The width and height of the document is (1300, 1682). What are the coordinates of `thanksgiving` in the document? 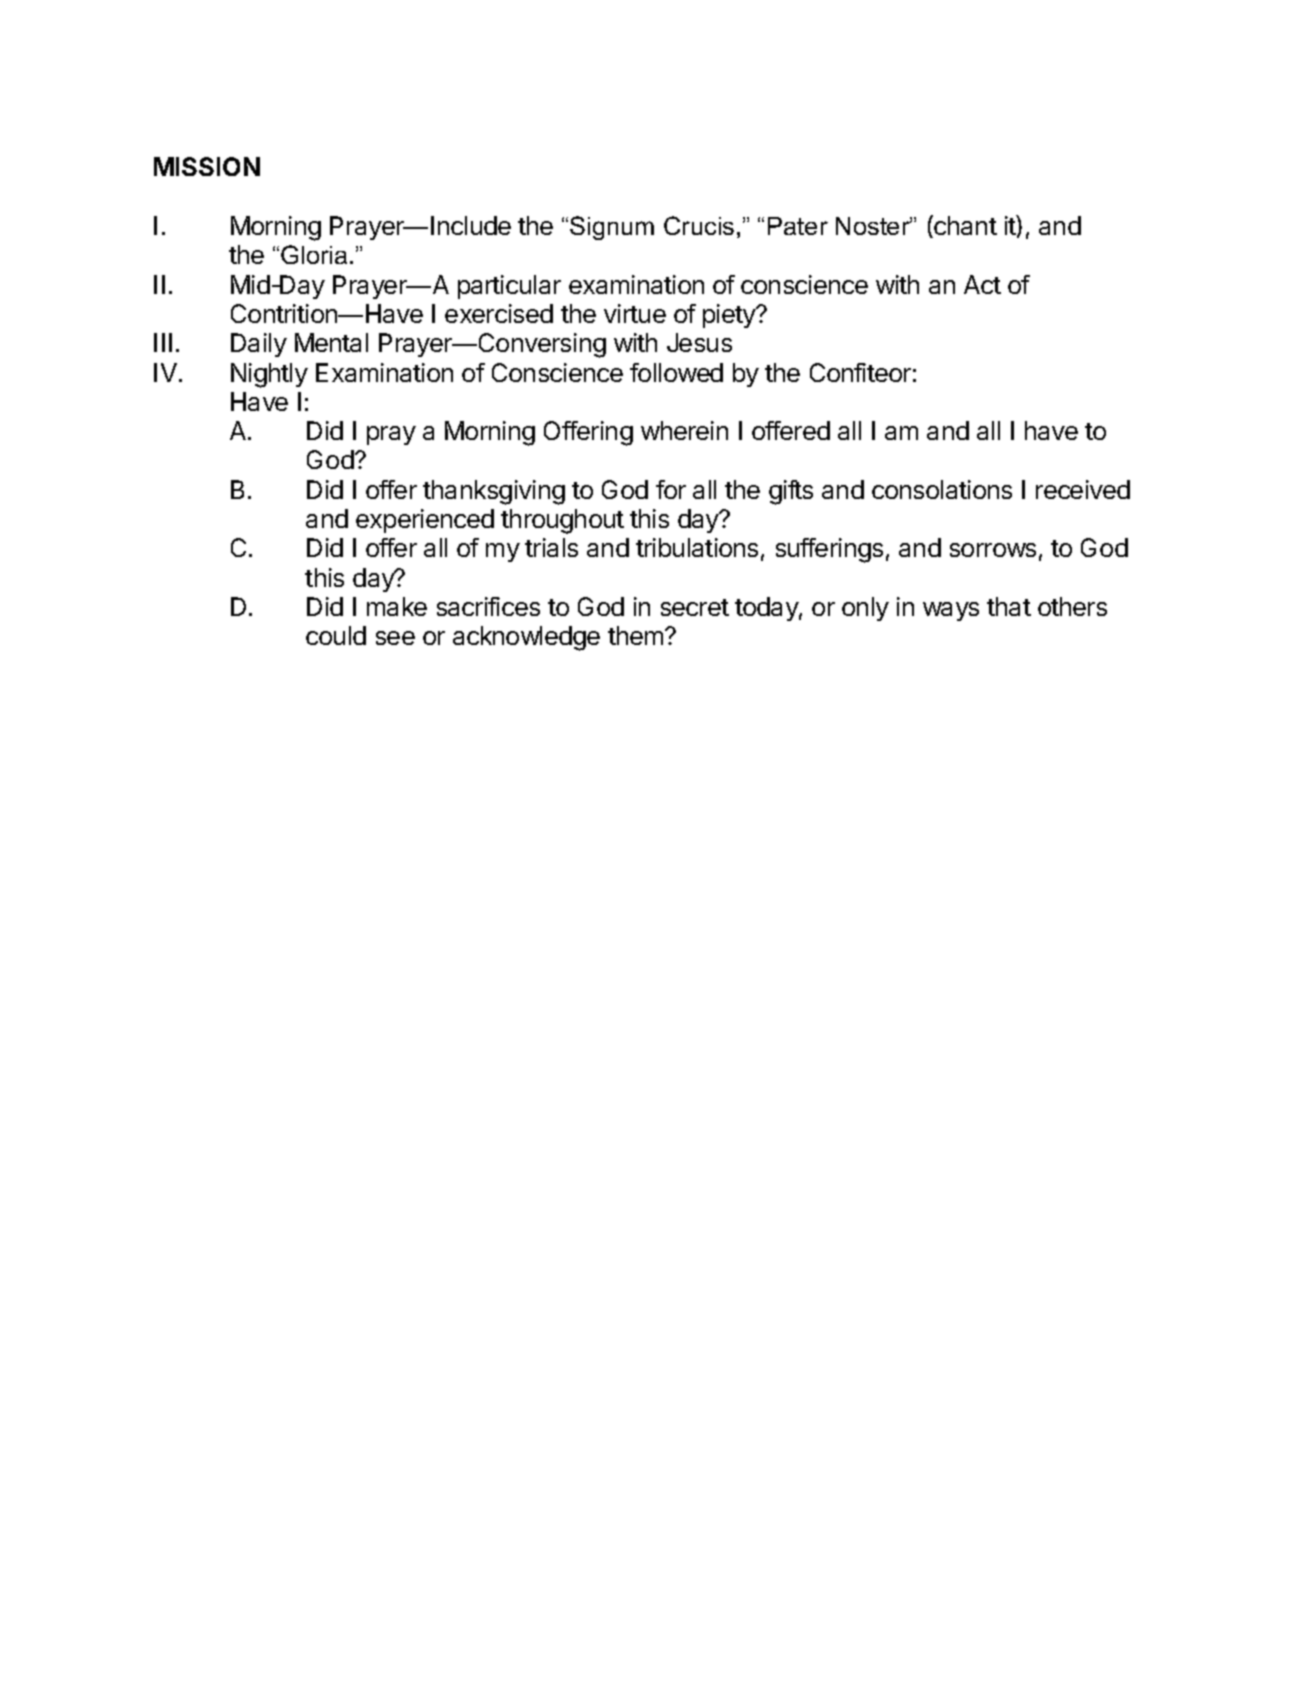 It's located at (494, 492).
